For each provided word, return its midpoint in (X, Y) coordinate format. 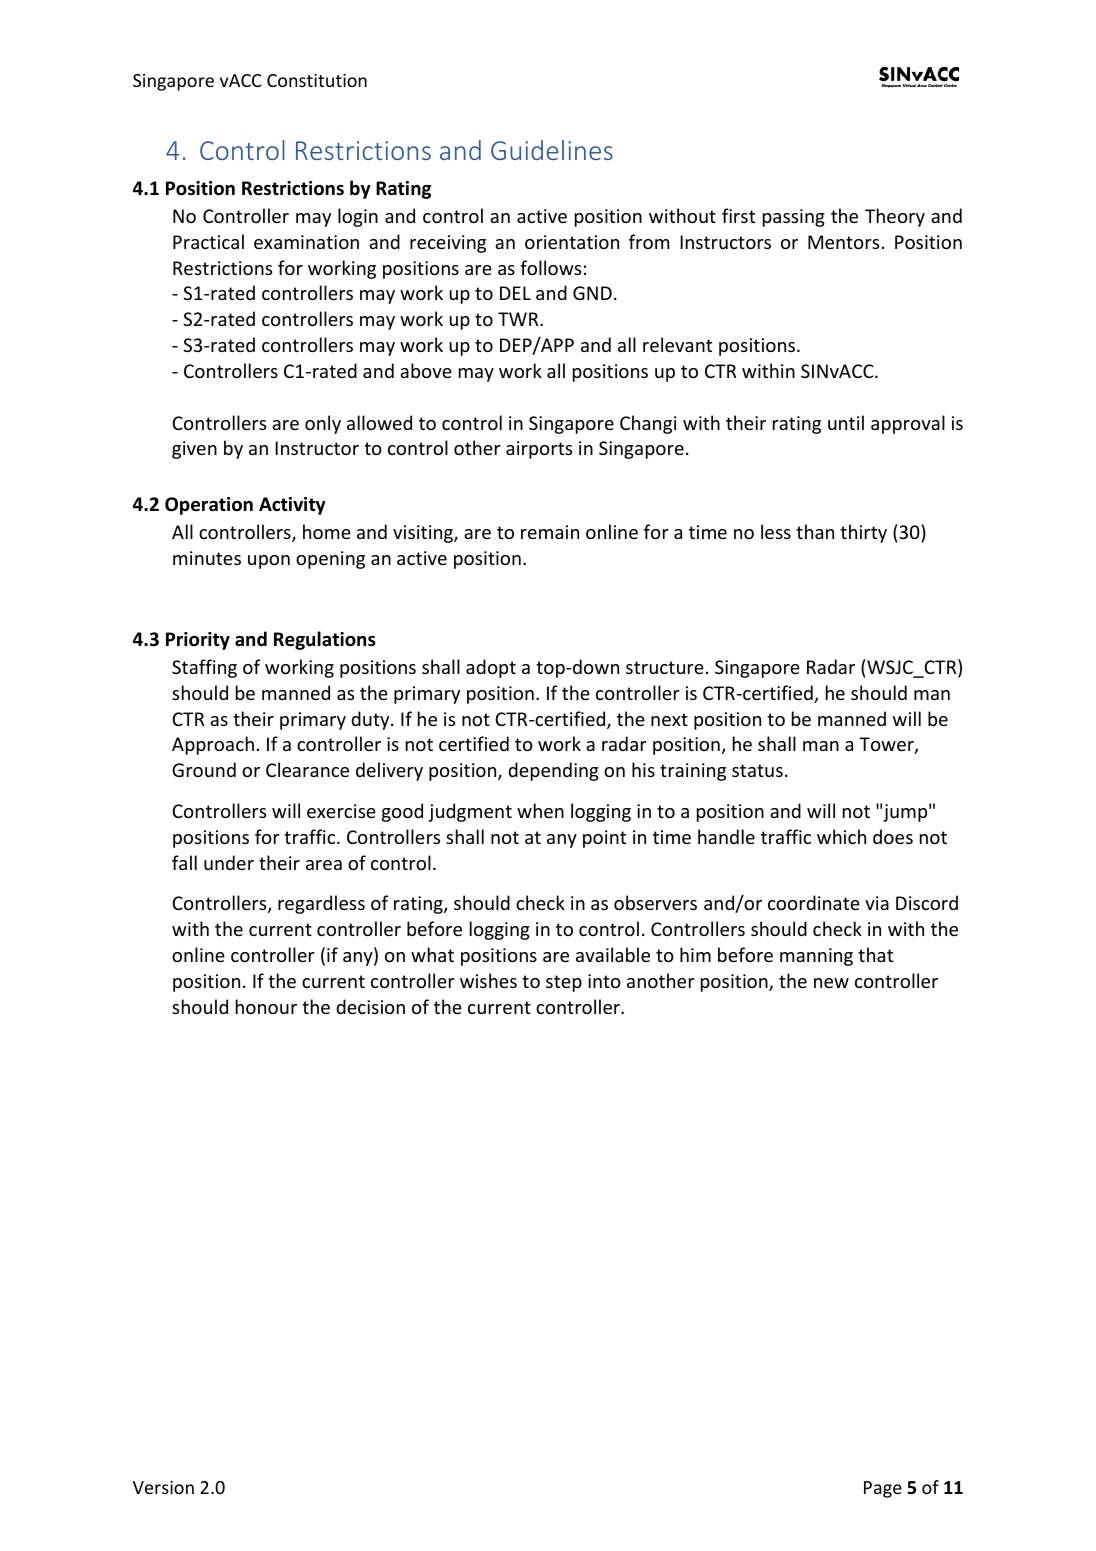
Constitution (317, 80)
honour (266, 1006)
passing (794, 218)
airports (539, 450)
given (194, 450)
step (564, 983)
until (846, 422)
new (831, 983)
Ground (204, 769)
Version (163, 1487)
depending (553, 771)
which (841, 836)
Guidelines (552, 150)
